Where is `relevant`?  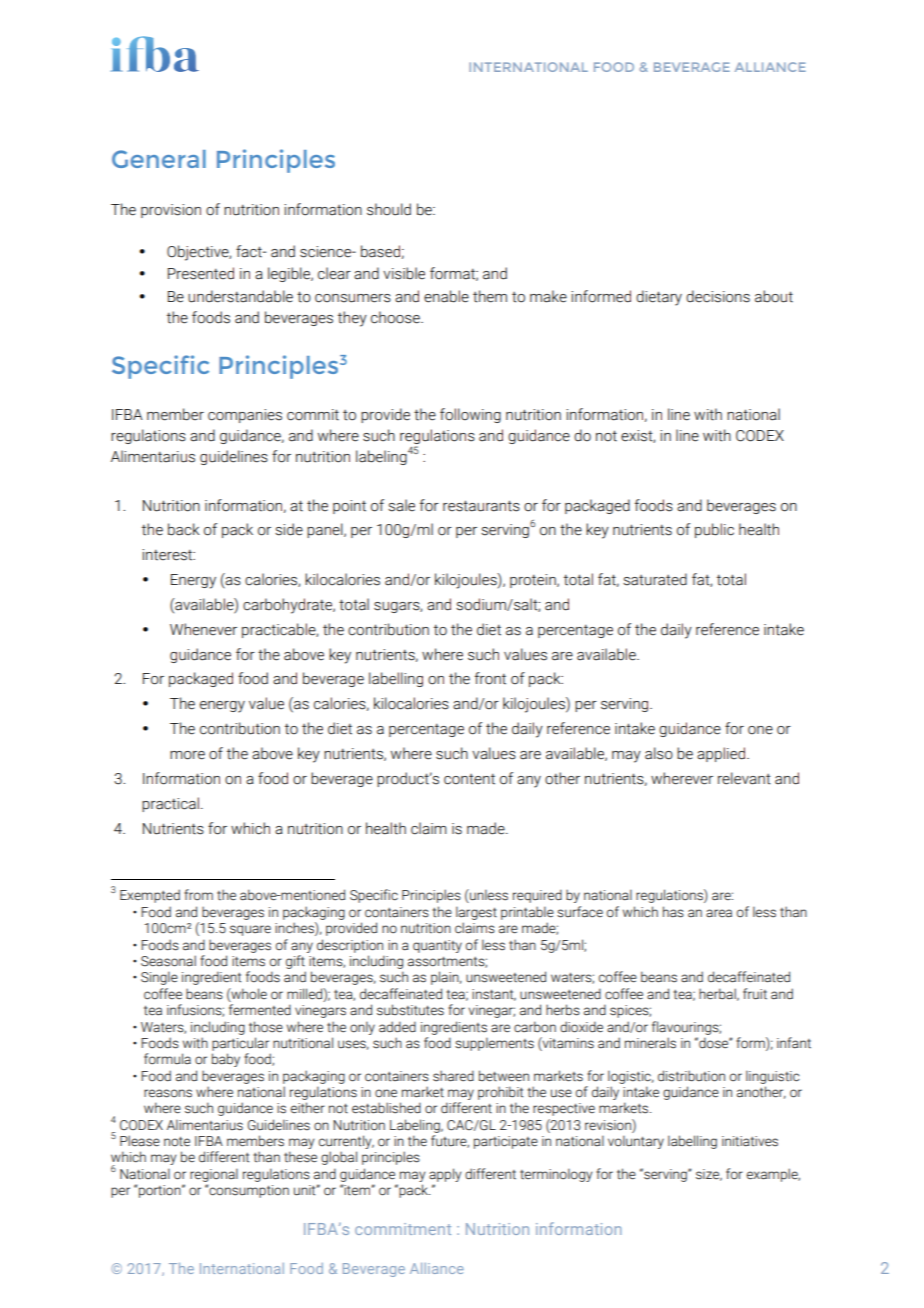 relevant is located at coordinates (744, 778).
